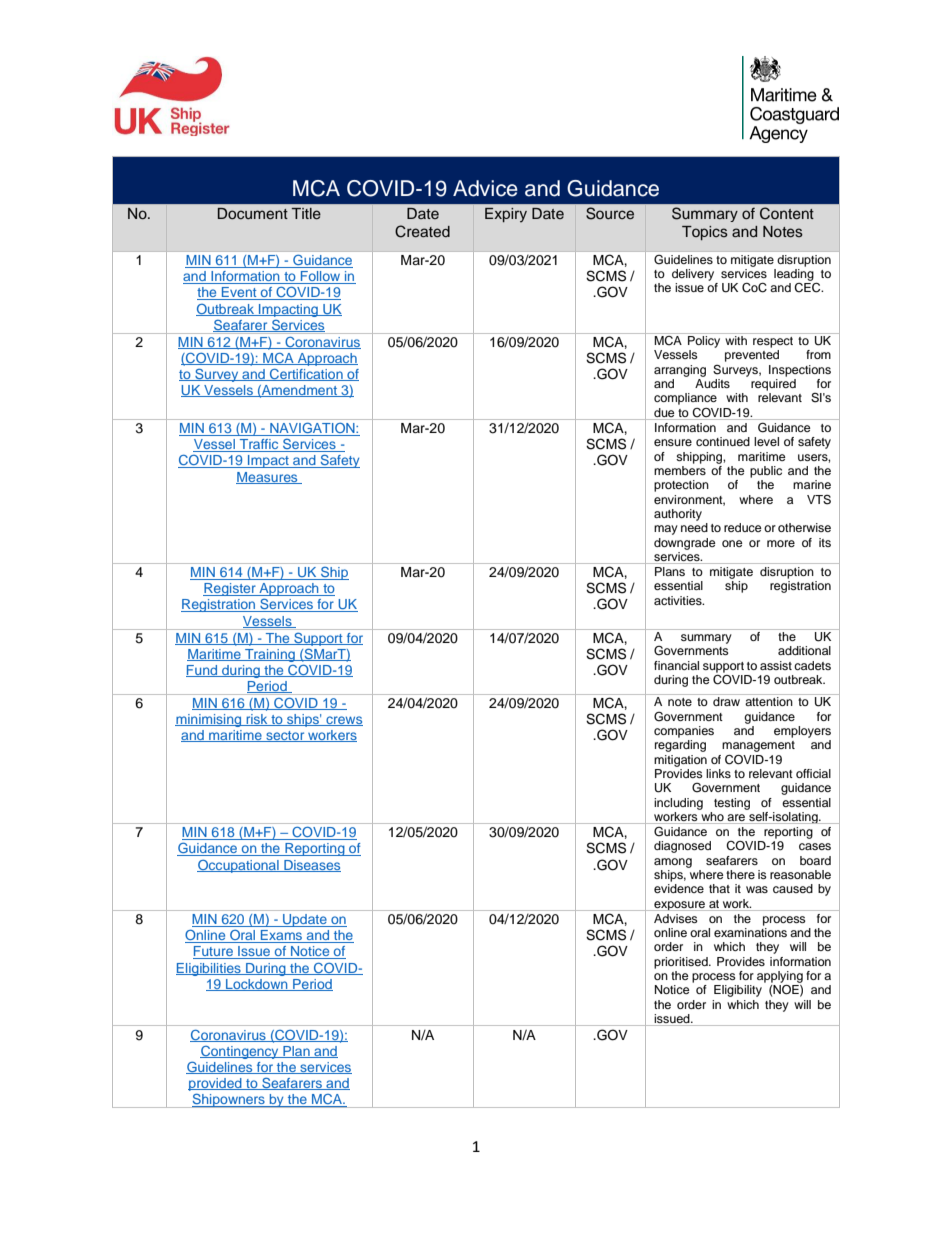  I want to click on Content, so click(787, 213).
